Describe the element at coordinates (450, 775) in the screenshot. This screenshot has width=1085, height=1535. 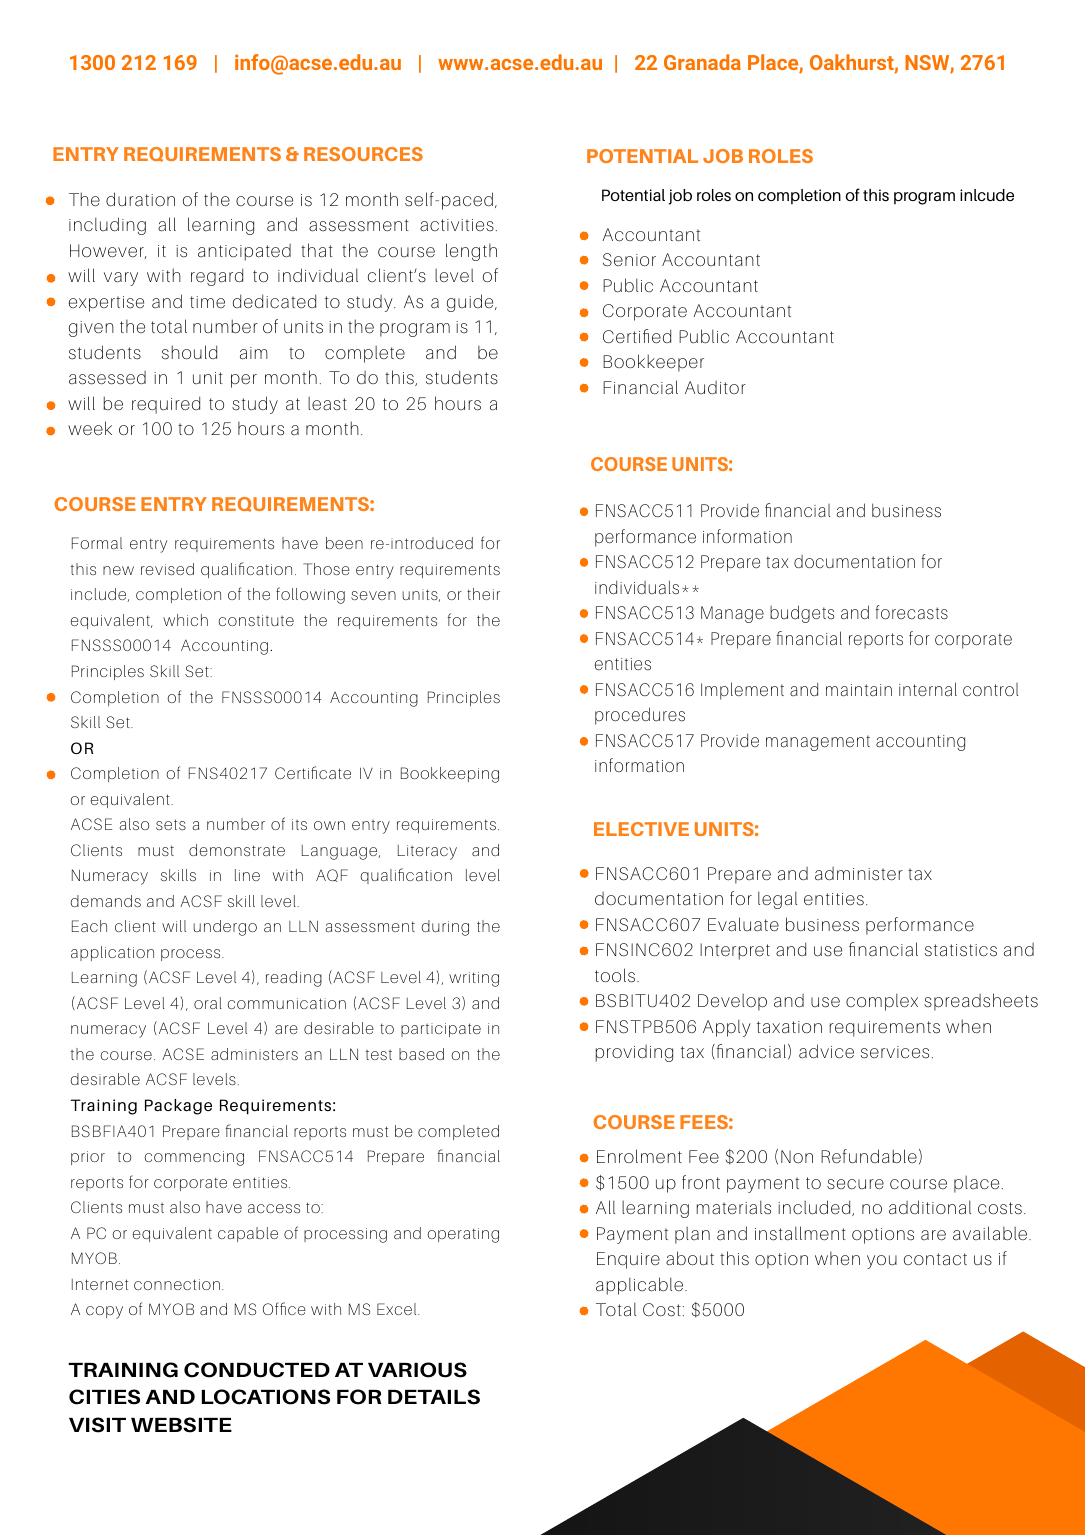
I see `Bookkeeping` at that location.
